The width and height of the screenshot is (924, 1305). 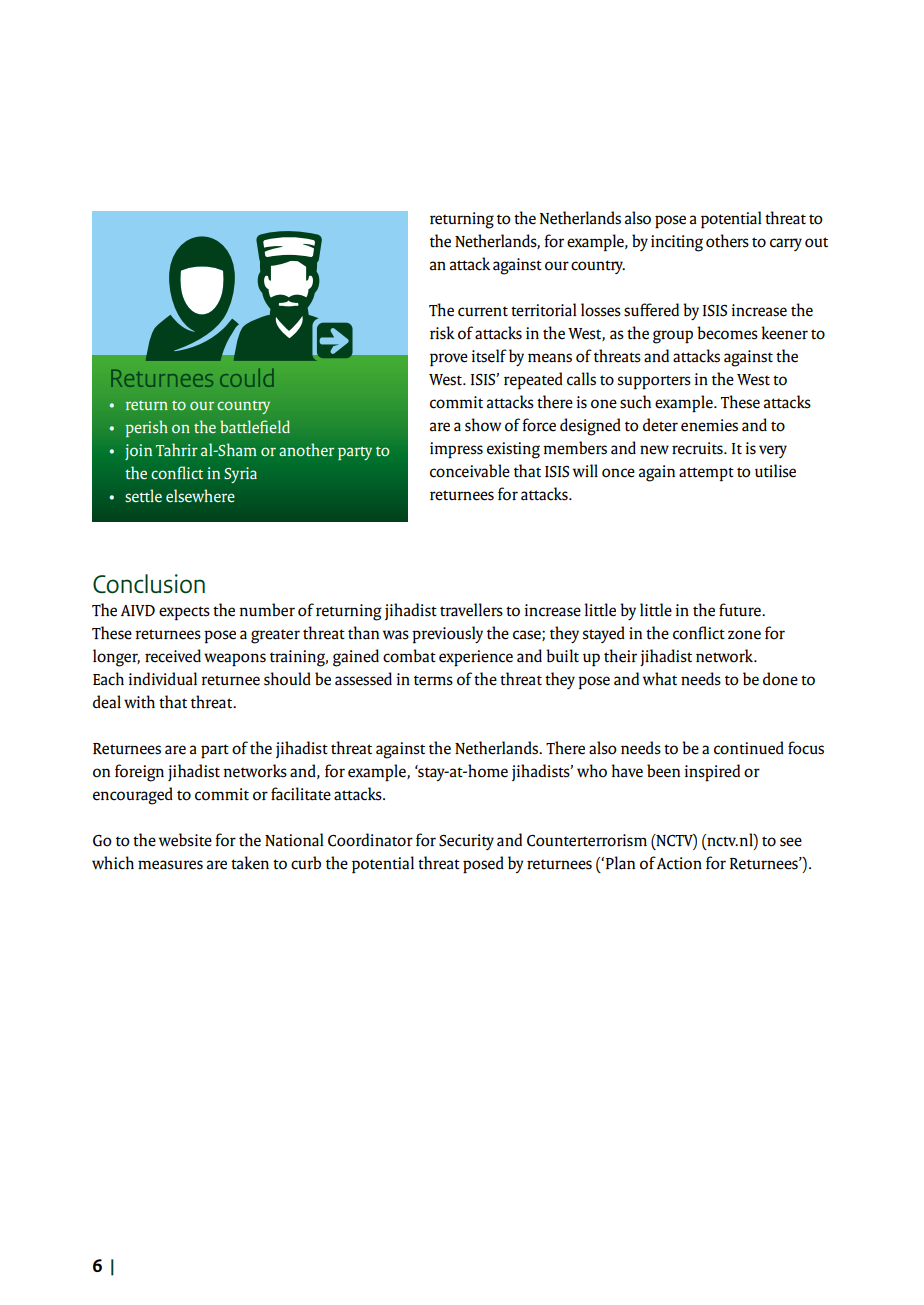 I want to click on see, so click(x=791, y=842).
